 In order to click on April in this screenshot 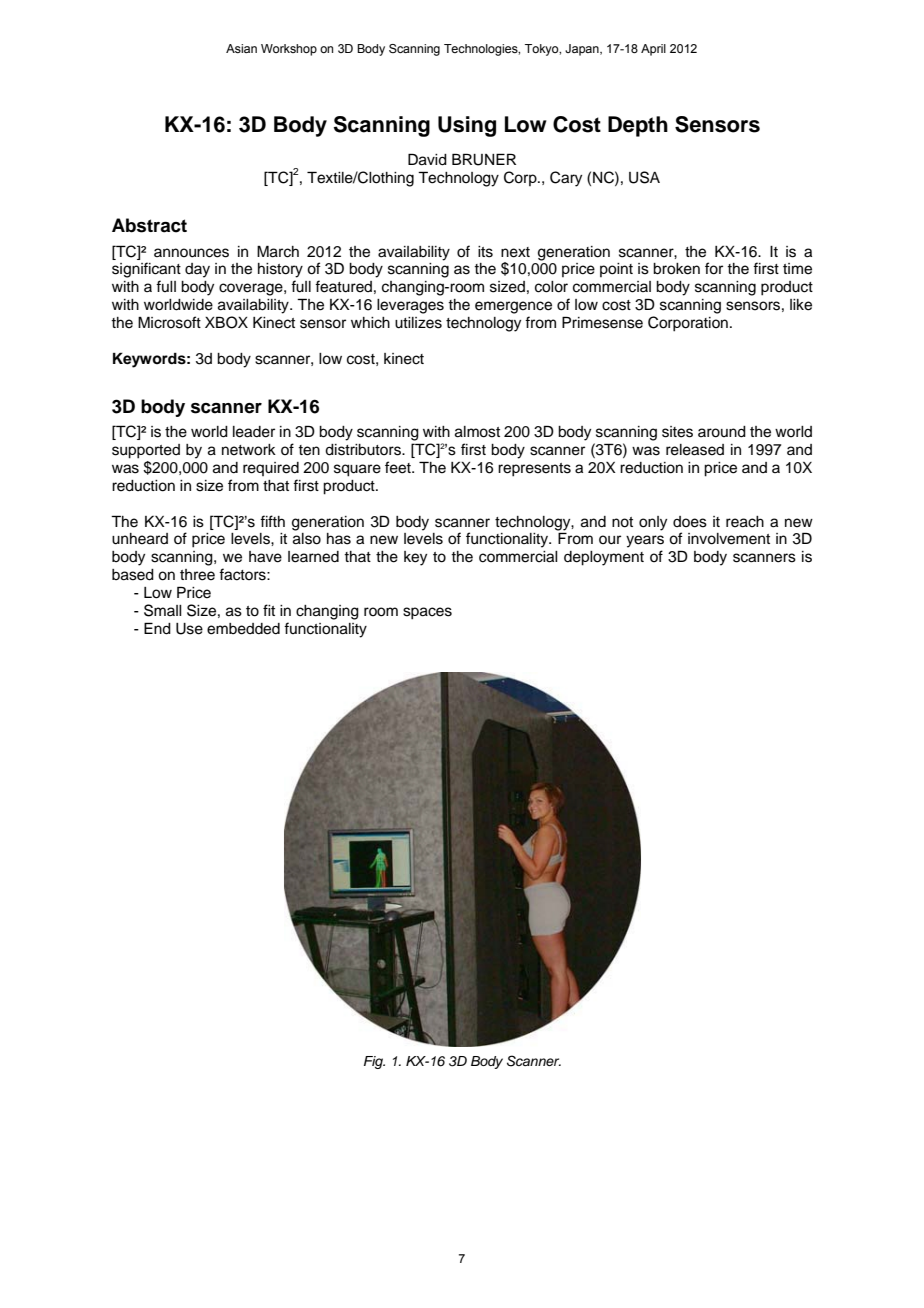, I will do `click(653, 50)`.
